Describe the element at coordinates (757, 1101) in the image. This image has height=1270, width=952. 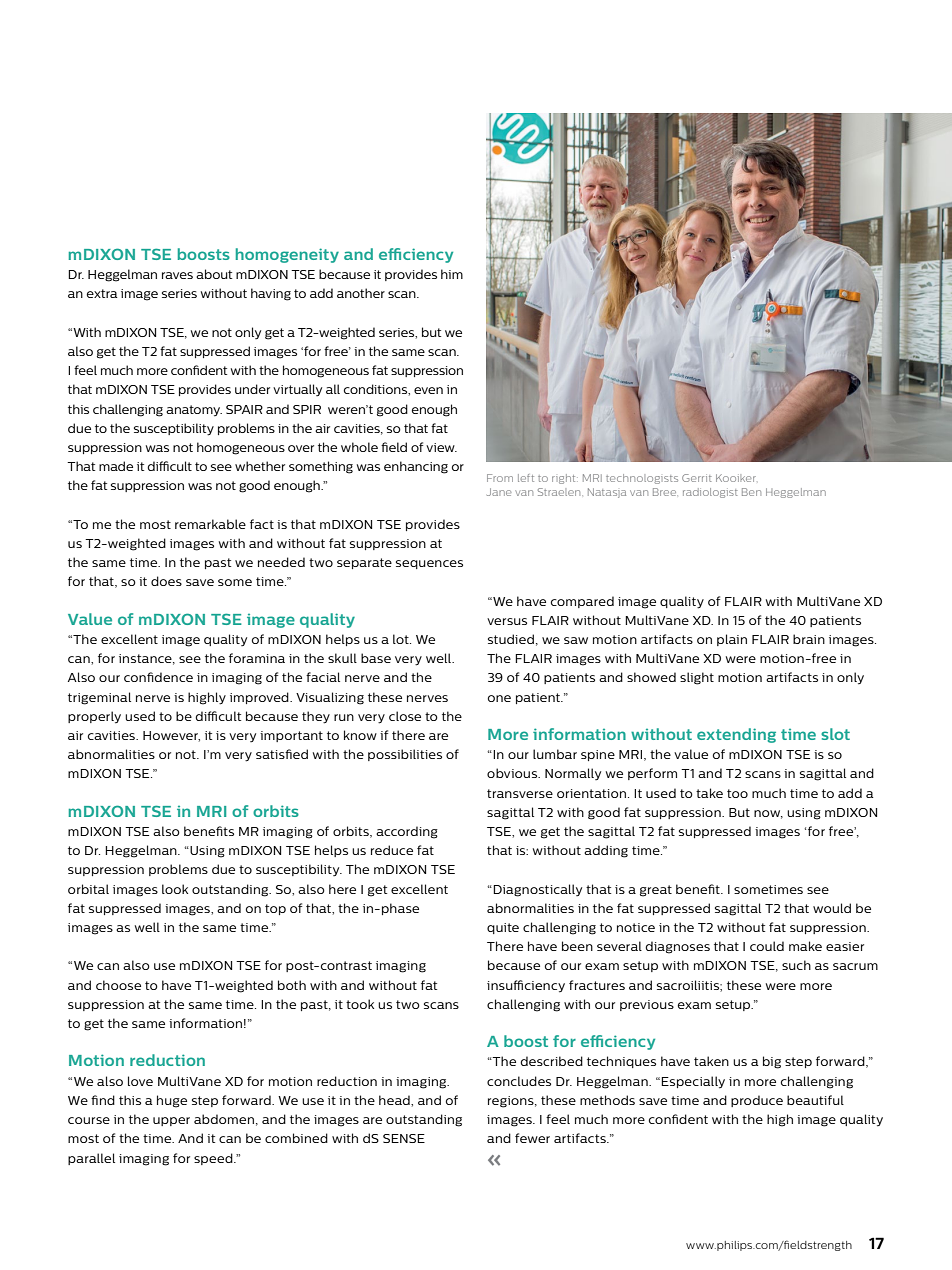
I see `produce` at that location.
